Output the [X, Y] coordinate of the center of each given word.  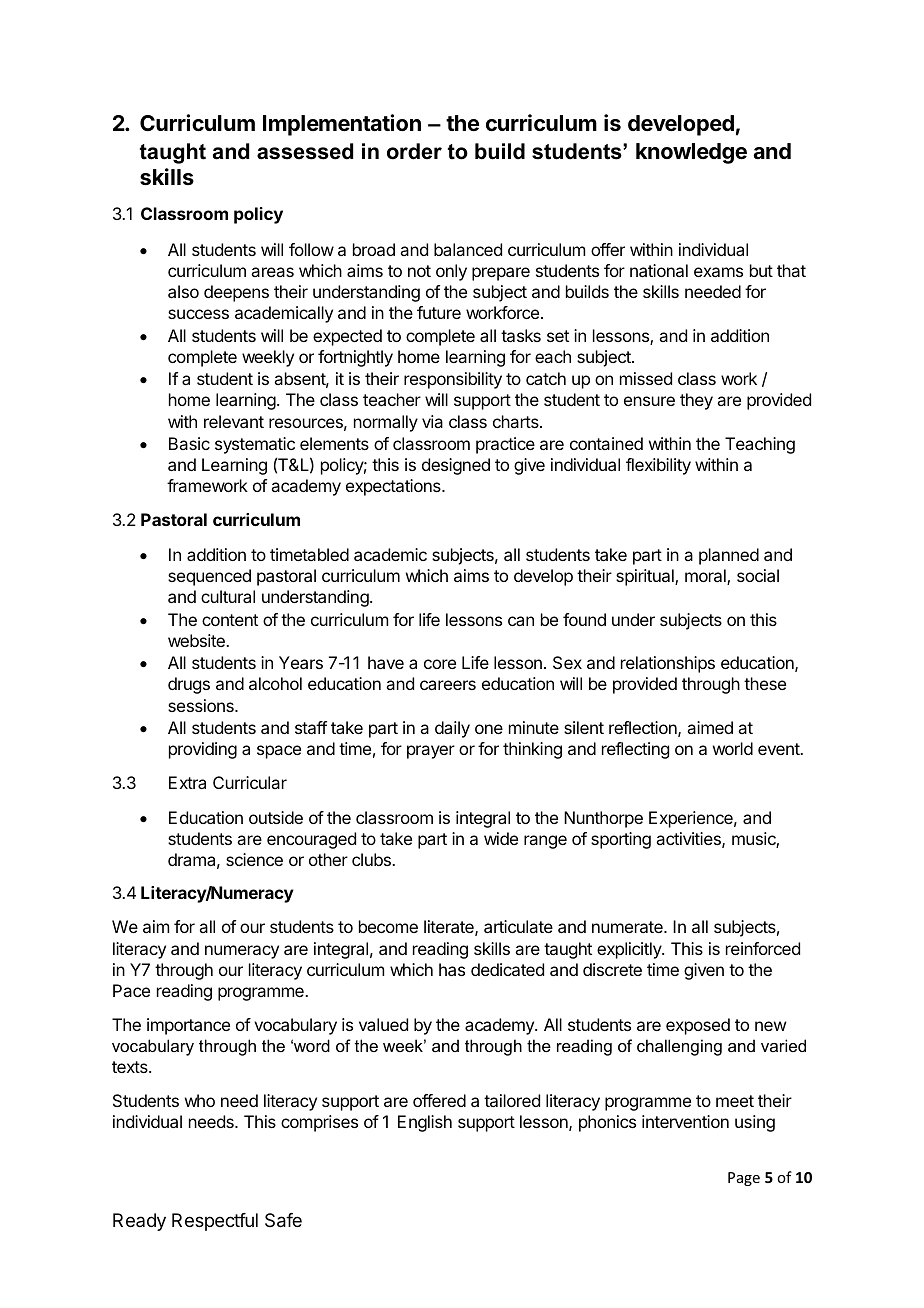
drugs [189, 685]
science [254, 859]
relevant [234, 421]
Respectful [215, 1222]
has [452, 969]
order [414, 151]
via [432, 421]
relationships [668, 664]
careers [448, 685]
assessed [305, 151]
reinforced [763, 948]
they [696, 401]
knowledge [691, 153]
